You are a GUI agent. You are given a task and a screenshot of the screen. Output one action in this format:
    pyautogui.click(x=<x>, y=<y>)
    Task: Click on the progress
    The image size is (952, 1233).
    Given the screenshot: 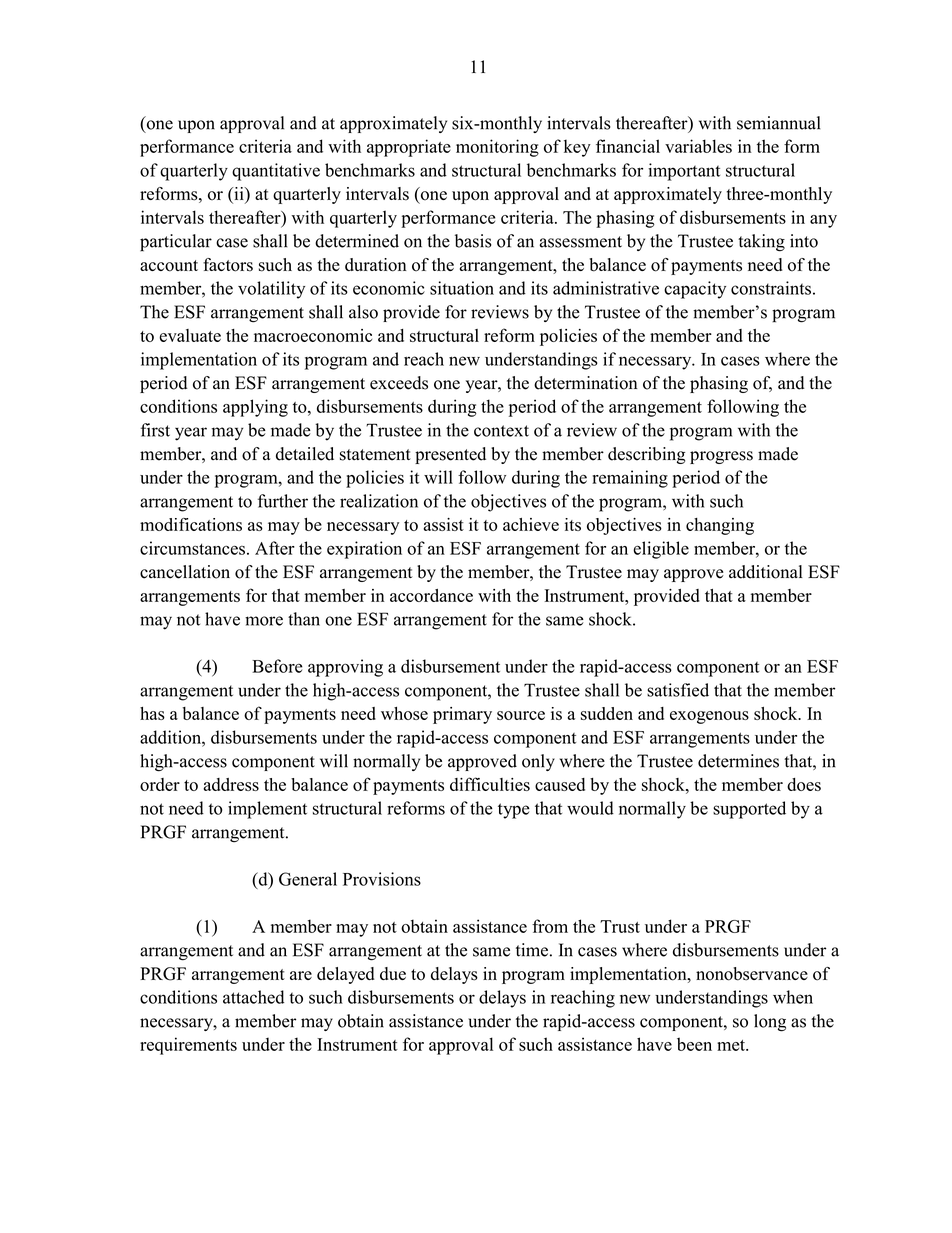 What is the action you would take?
    pyautogui.click(x=721, y=457)
